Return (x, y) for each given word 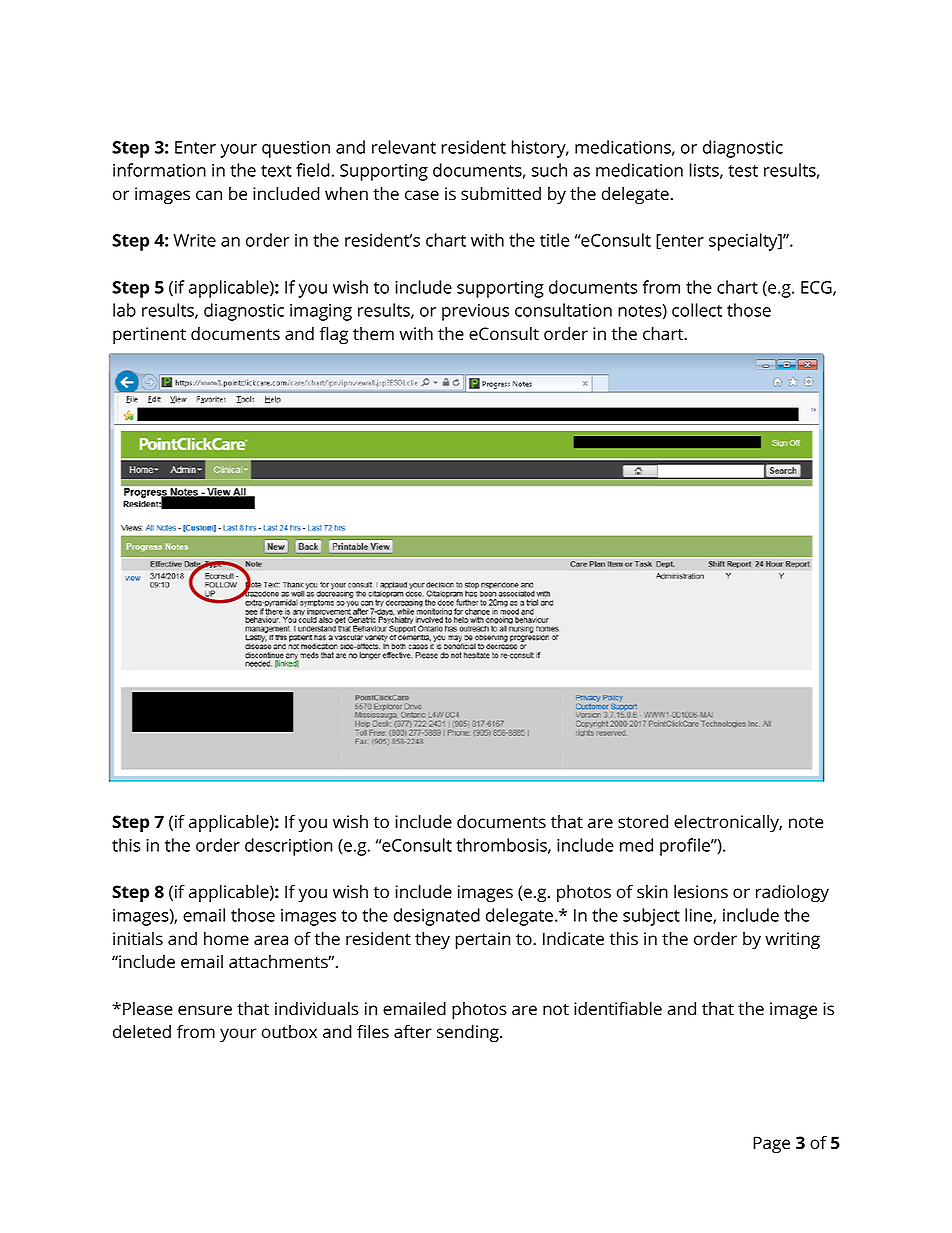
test (743, 171)
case (422, 195)
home (226, 939)
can (209, 195)
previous (475, 312)
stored (643, 822)
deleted (142, 1032)
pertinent (149, 335)
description (289, 847)
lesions (701, 892)
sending (469, 1034)
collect (697, 310)
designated (437, 917)
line (699, 916)
